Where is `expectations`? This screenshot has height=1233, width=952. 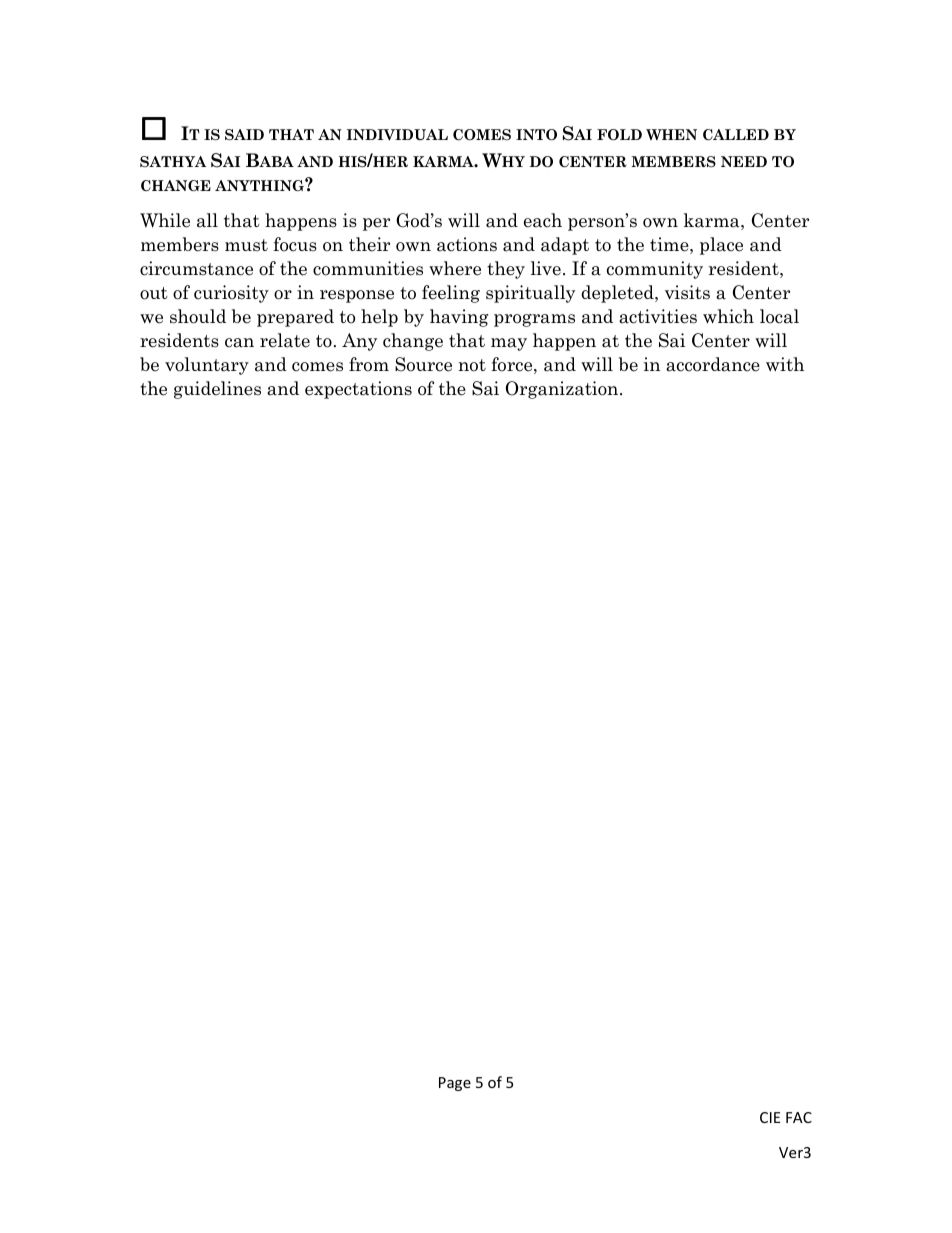
expectations is located at coordinates (358, 390).
